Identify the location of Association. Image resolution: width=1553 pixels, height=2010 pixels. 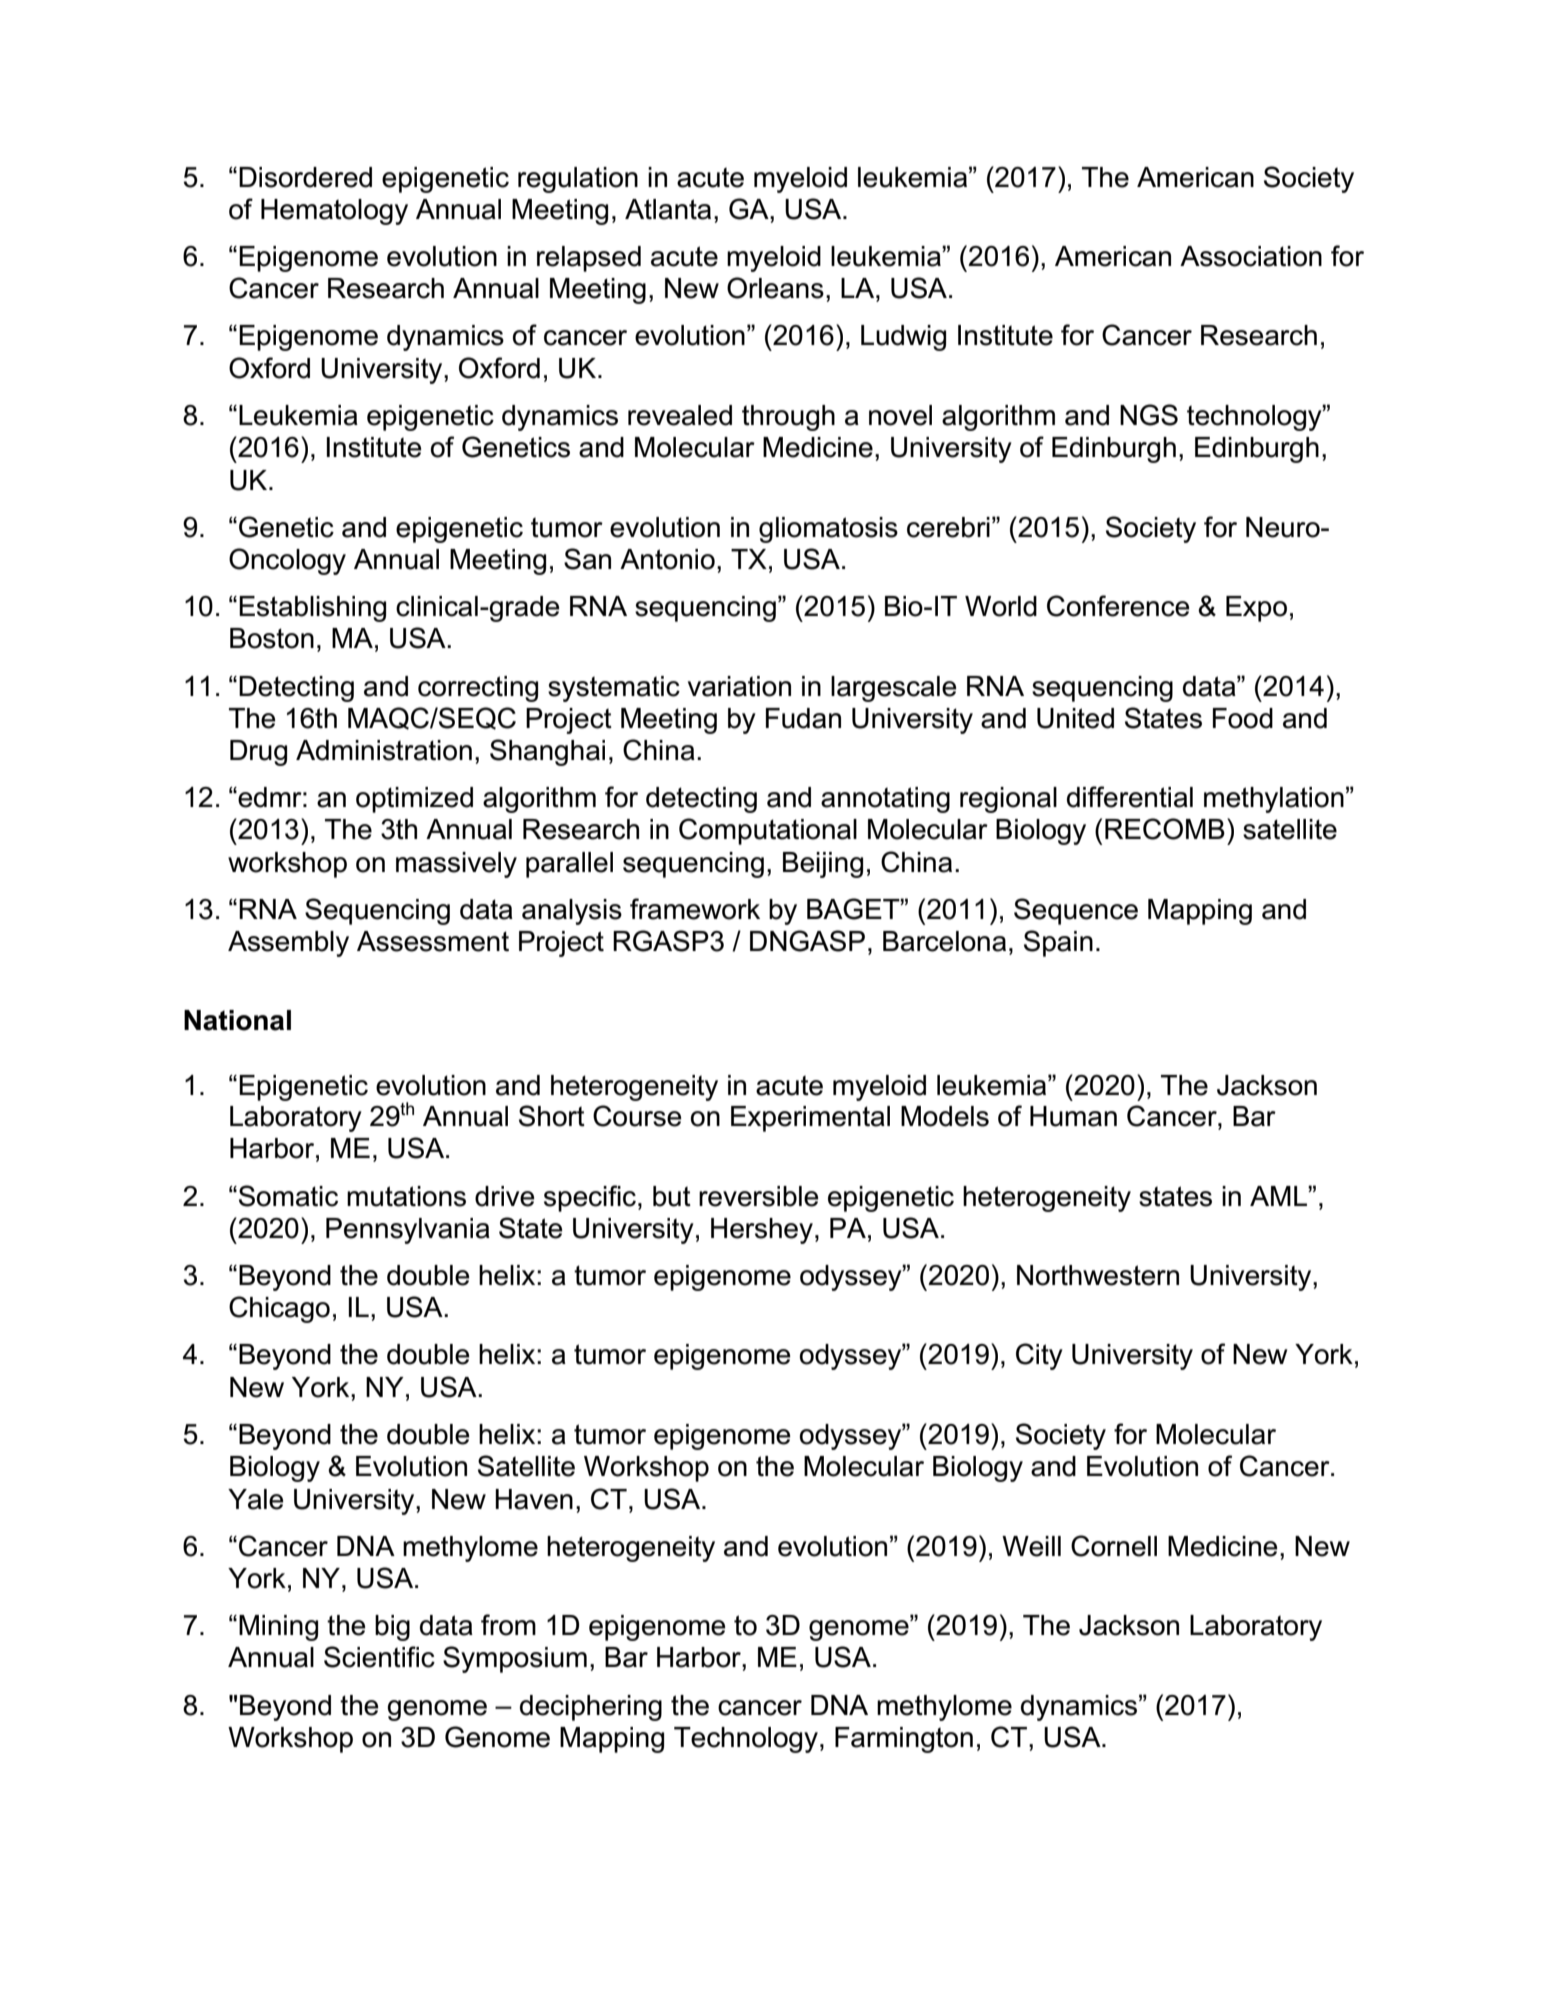
(1251, 256).
